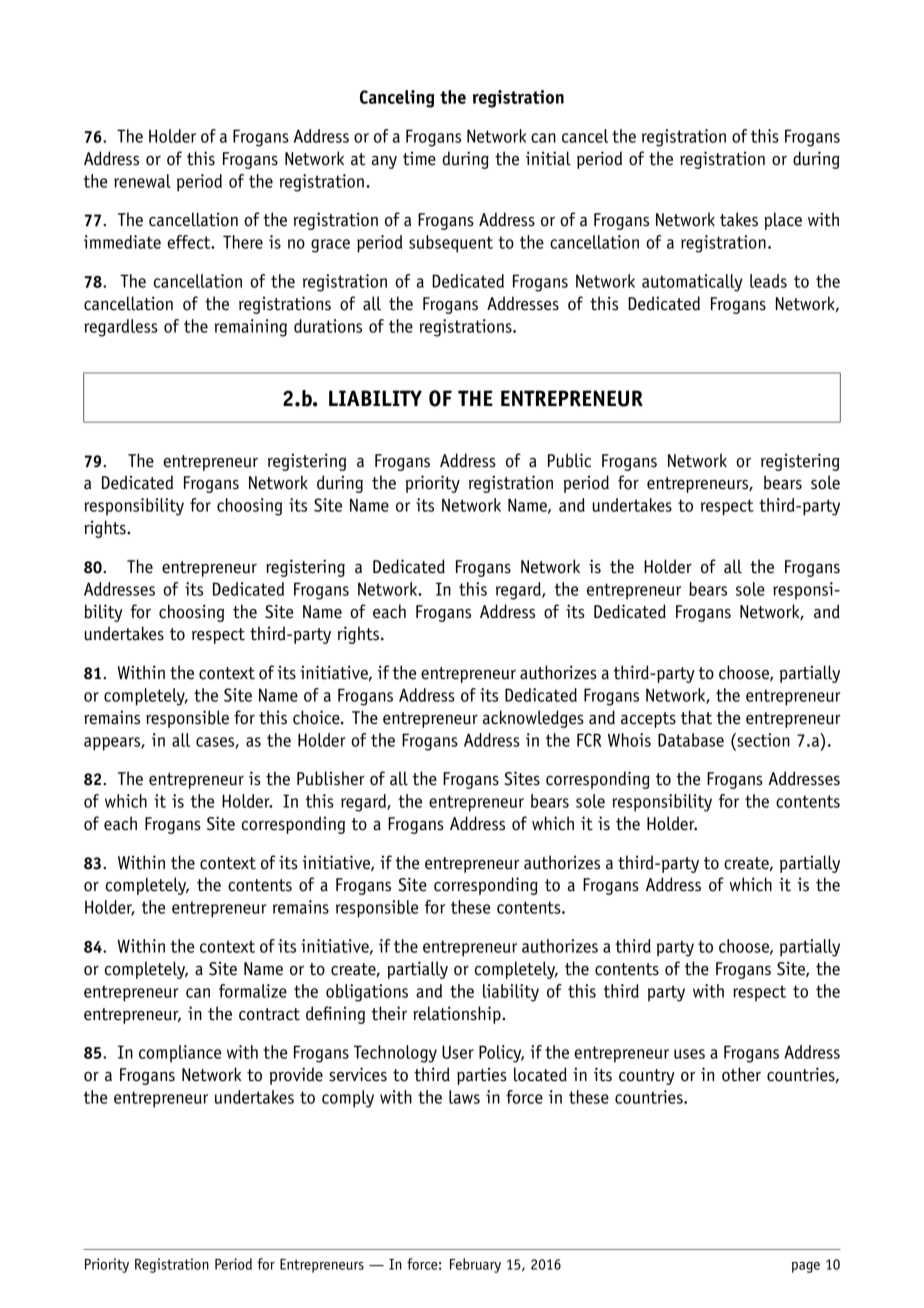  What do you see at coordinates (696, 717) in the document?
I see `that` at bounding box center [696, 717].
